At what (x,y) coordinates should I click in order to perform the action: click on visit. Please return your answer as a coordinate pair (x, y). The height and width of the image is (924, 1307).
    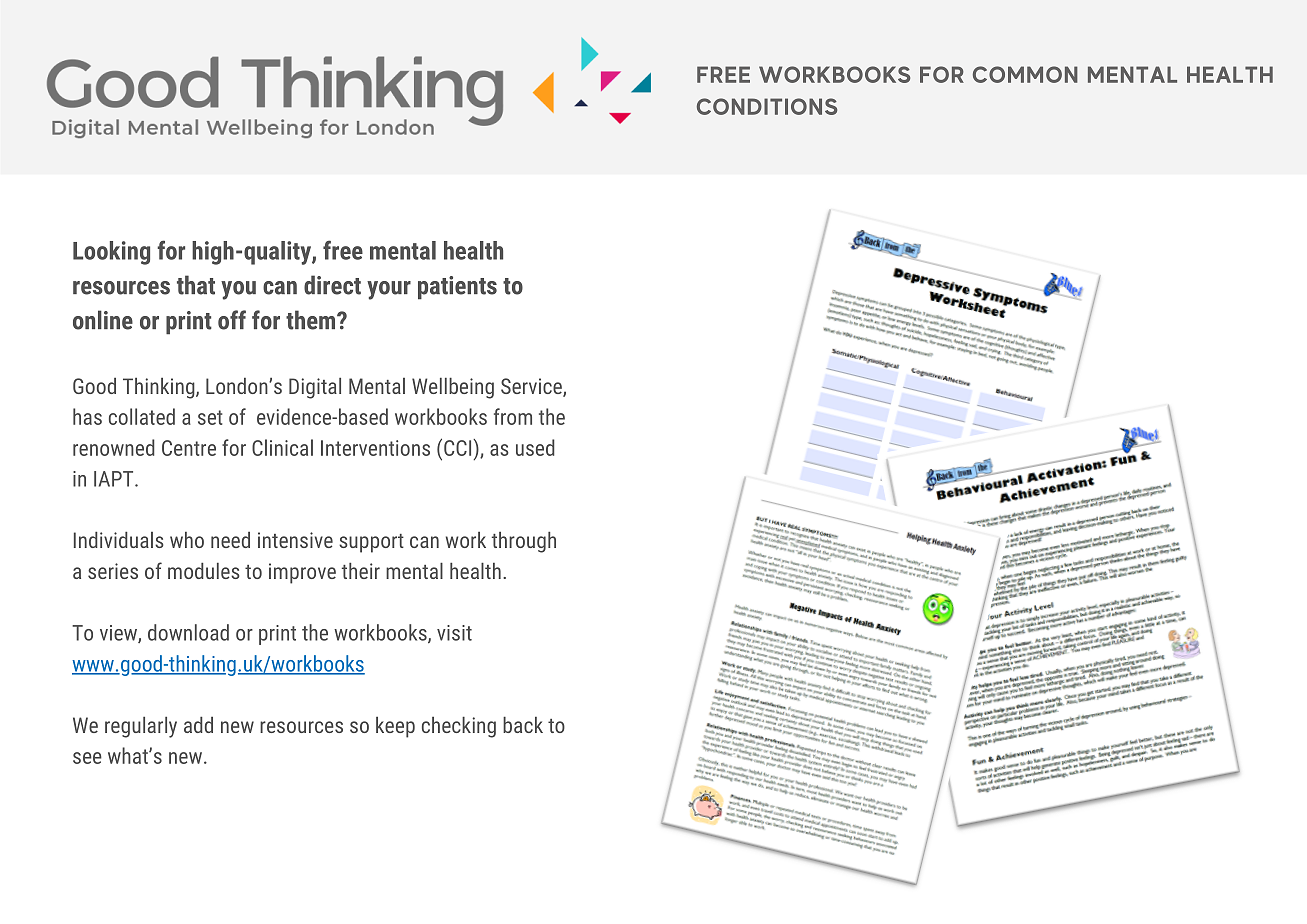
    Looking at the image, I should click on (454, 633).
